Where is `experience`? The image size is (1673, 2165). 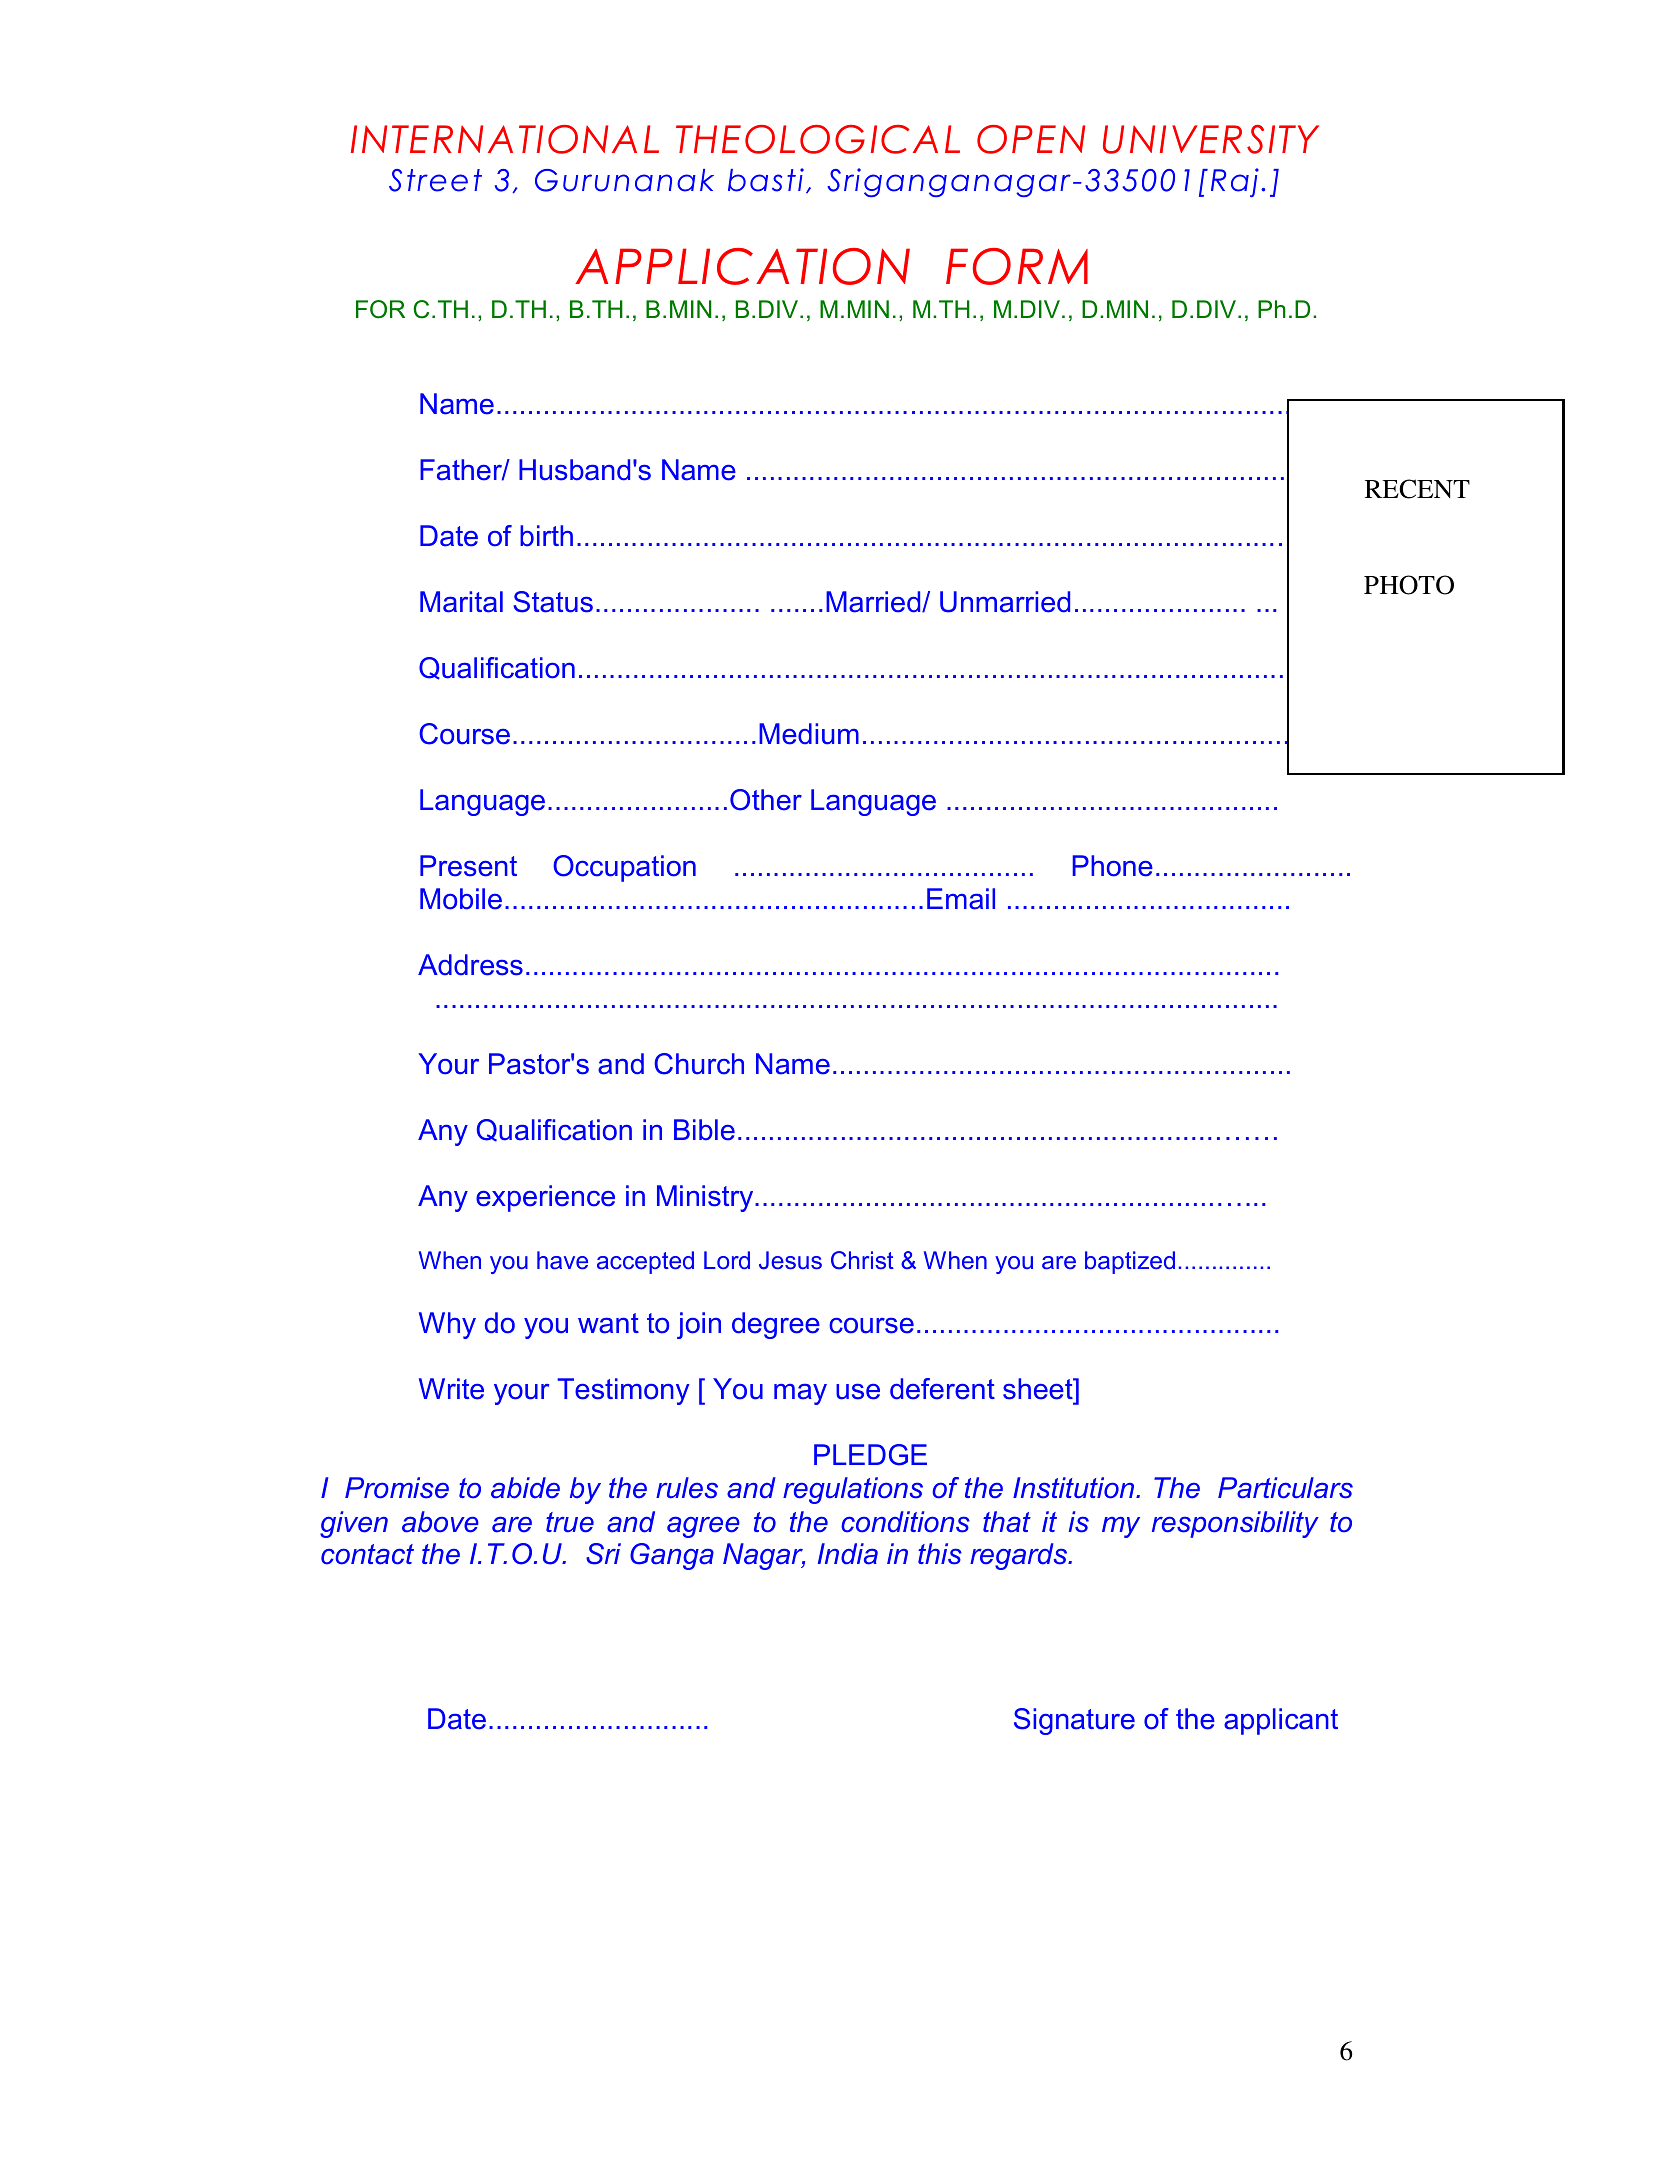
experience is located at coordinates (545, 1198).
